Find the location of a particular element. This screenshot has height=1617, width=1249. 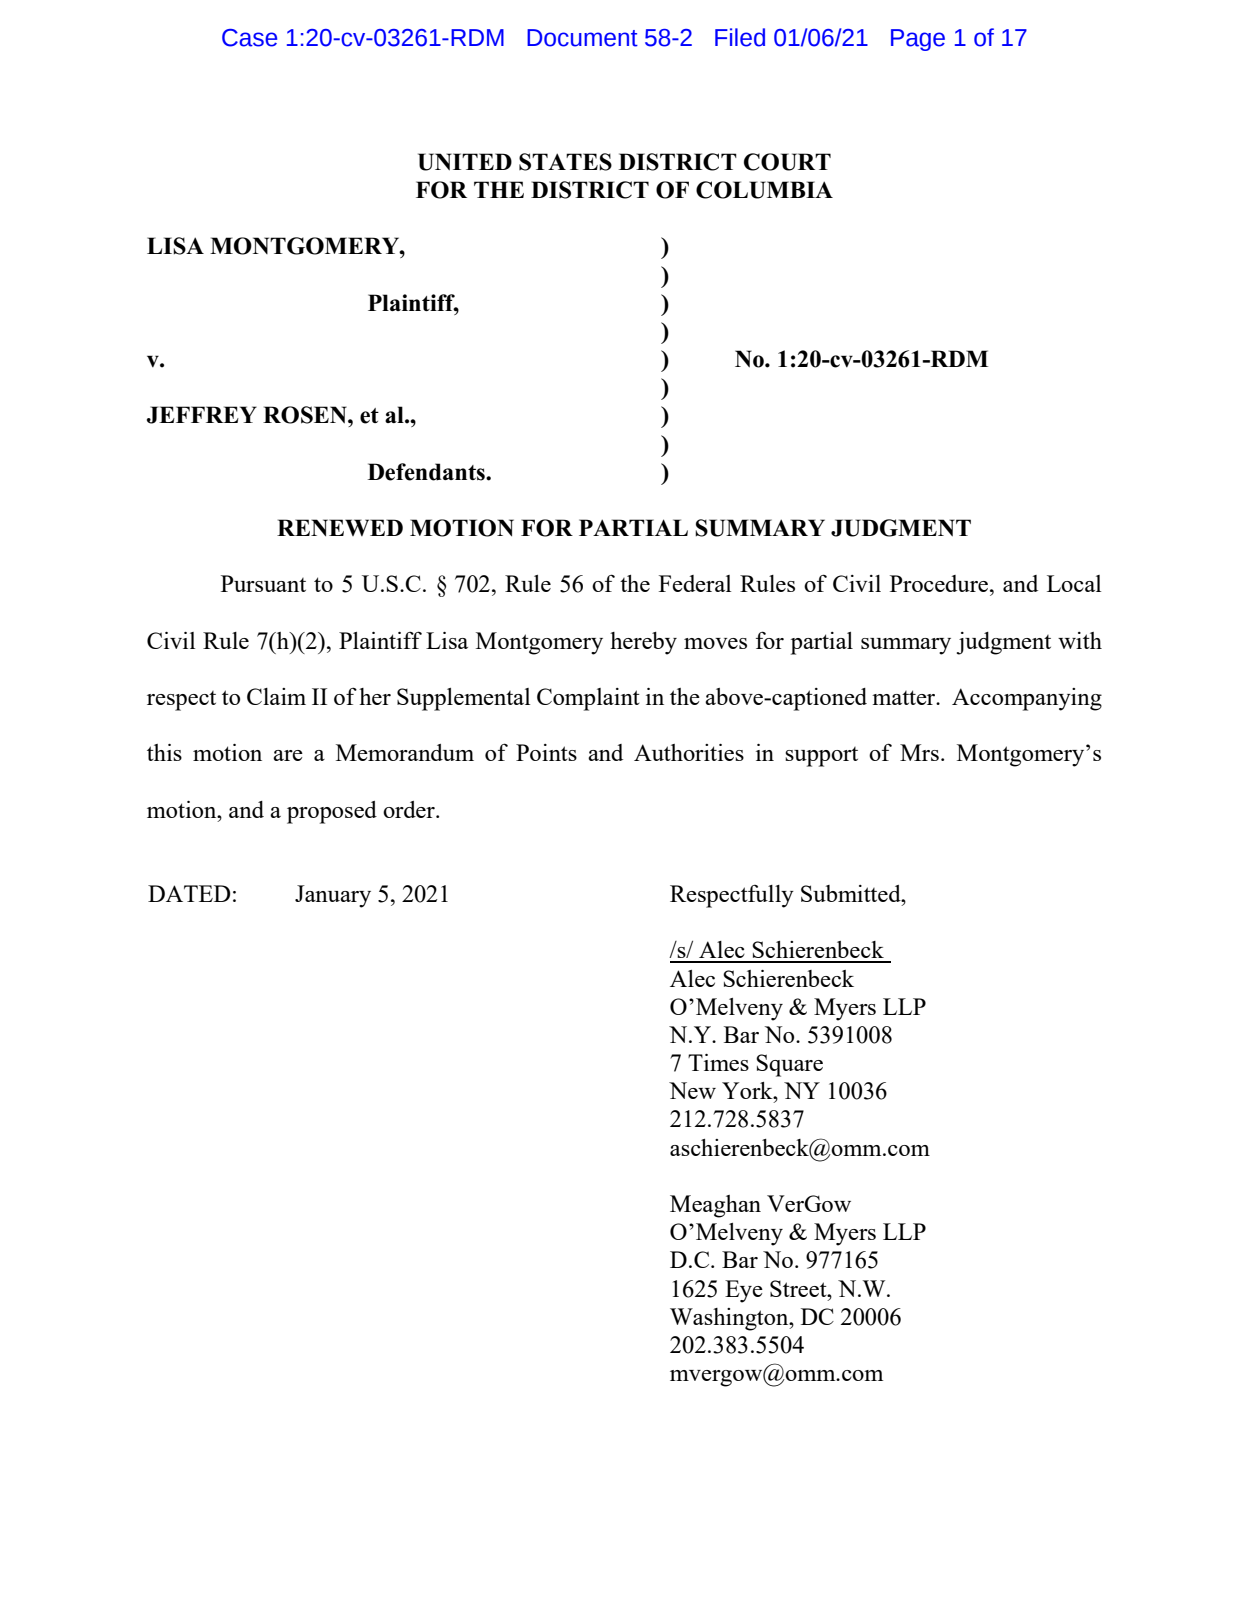

Case is located at coordinates (249, 38).
